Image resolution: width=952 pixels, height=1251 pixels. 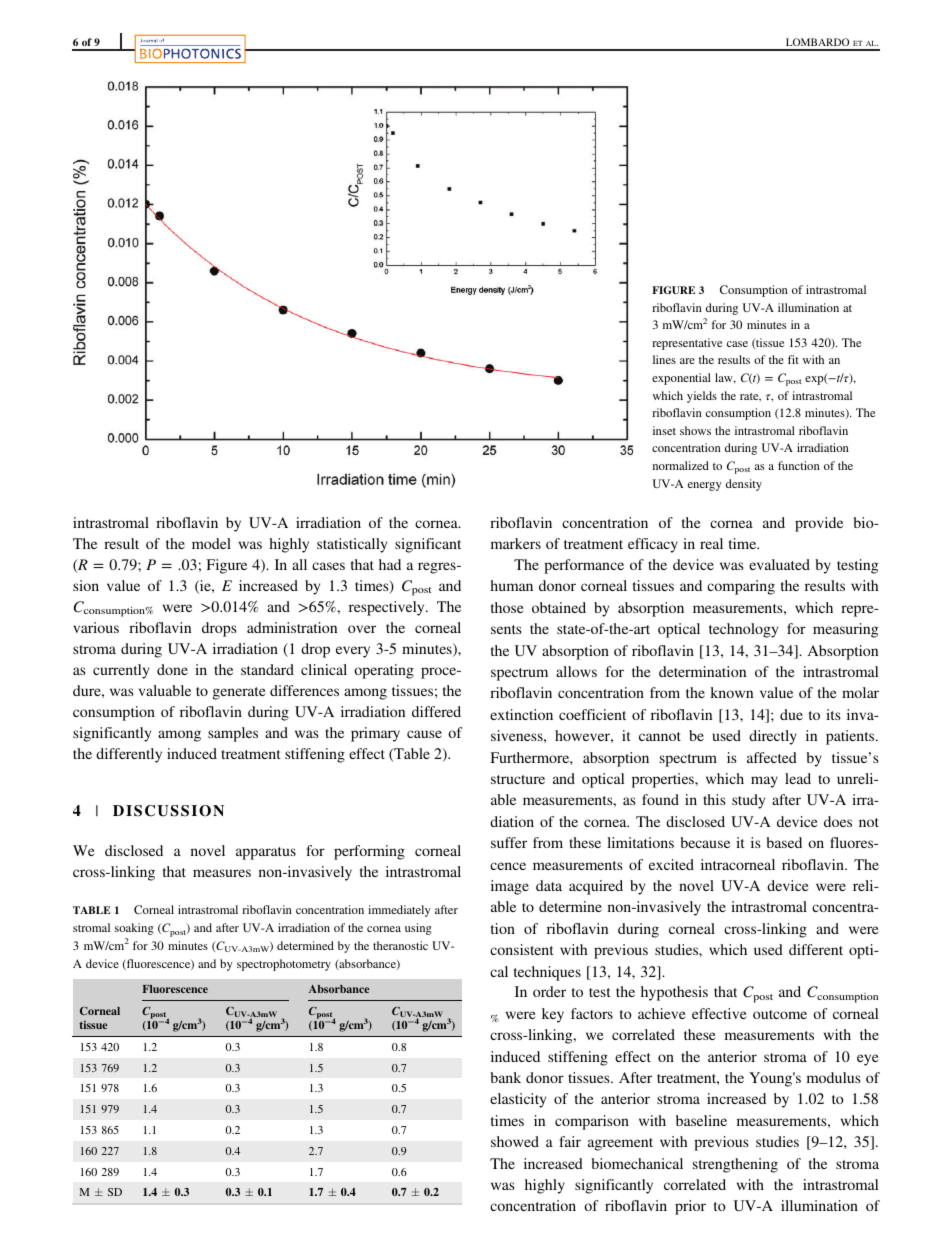 I want to click on differed, so click(x=436, y=711).
